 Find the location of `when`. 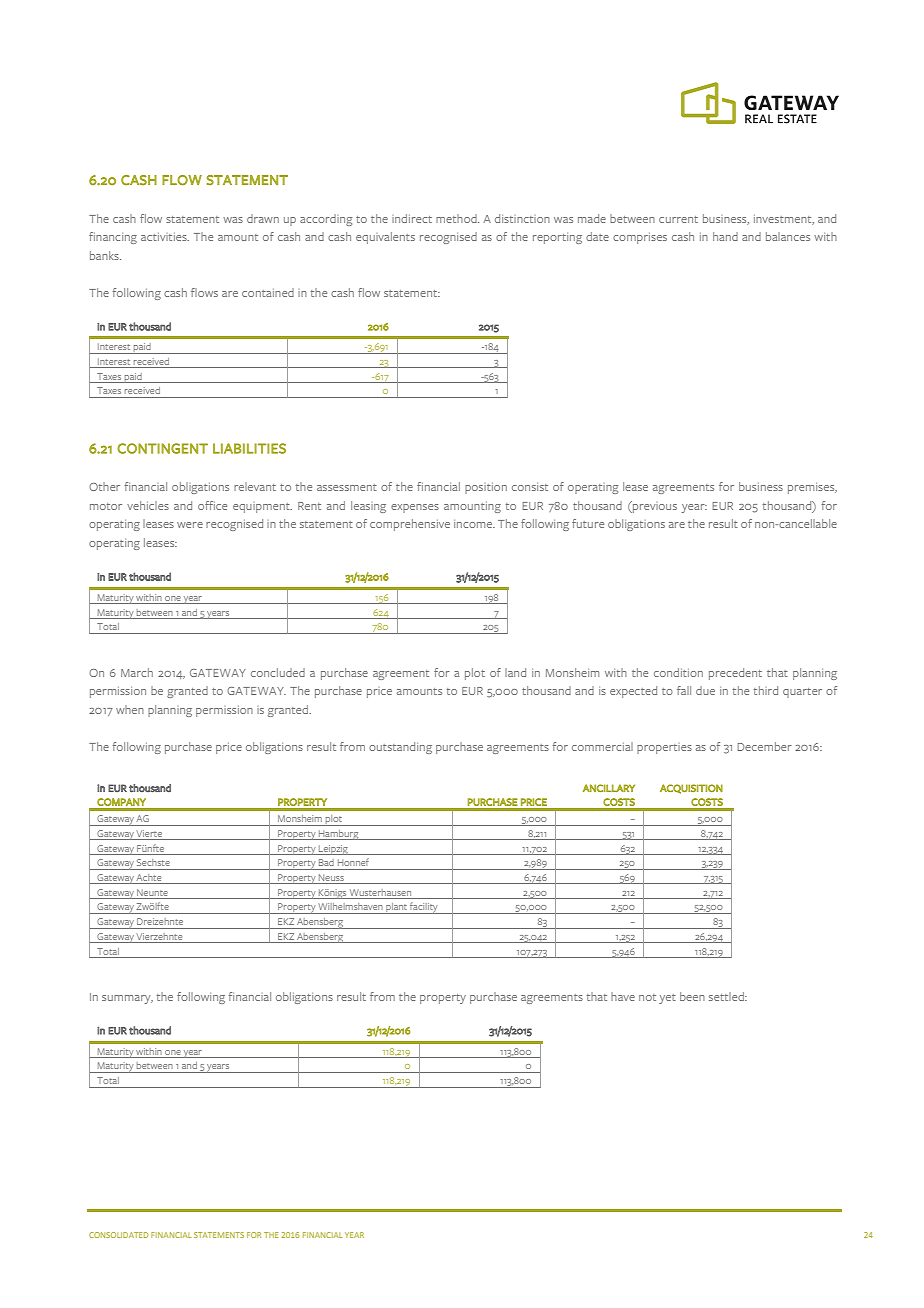

when is located at coordinates (130, 709).
